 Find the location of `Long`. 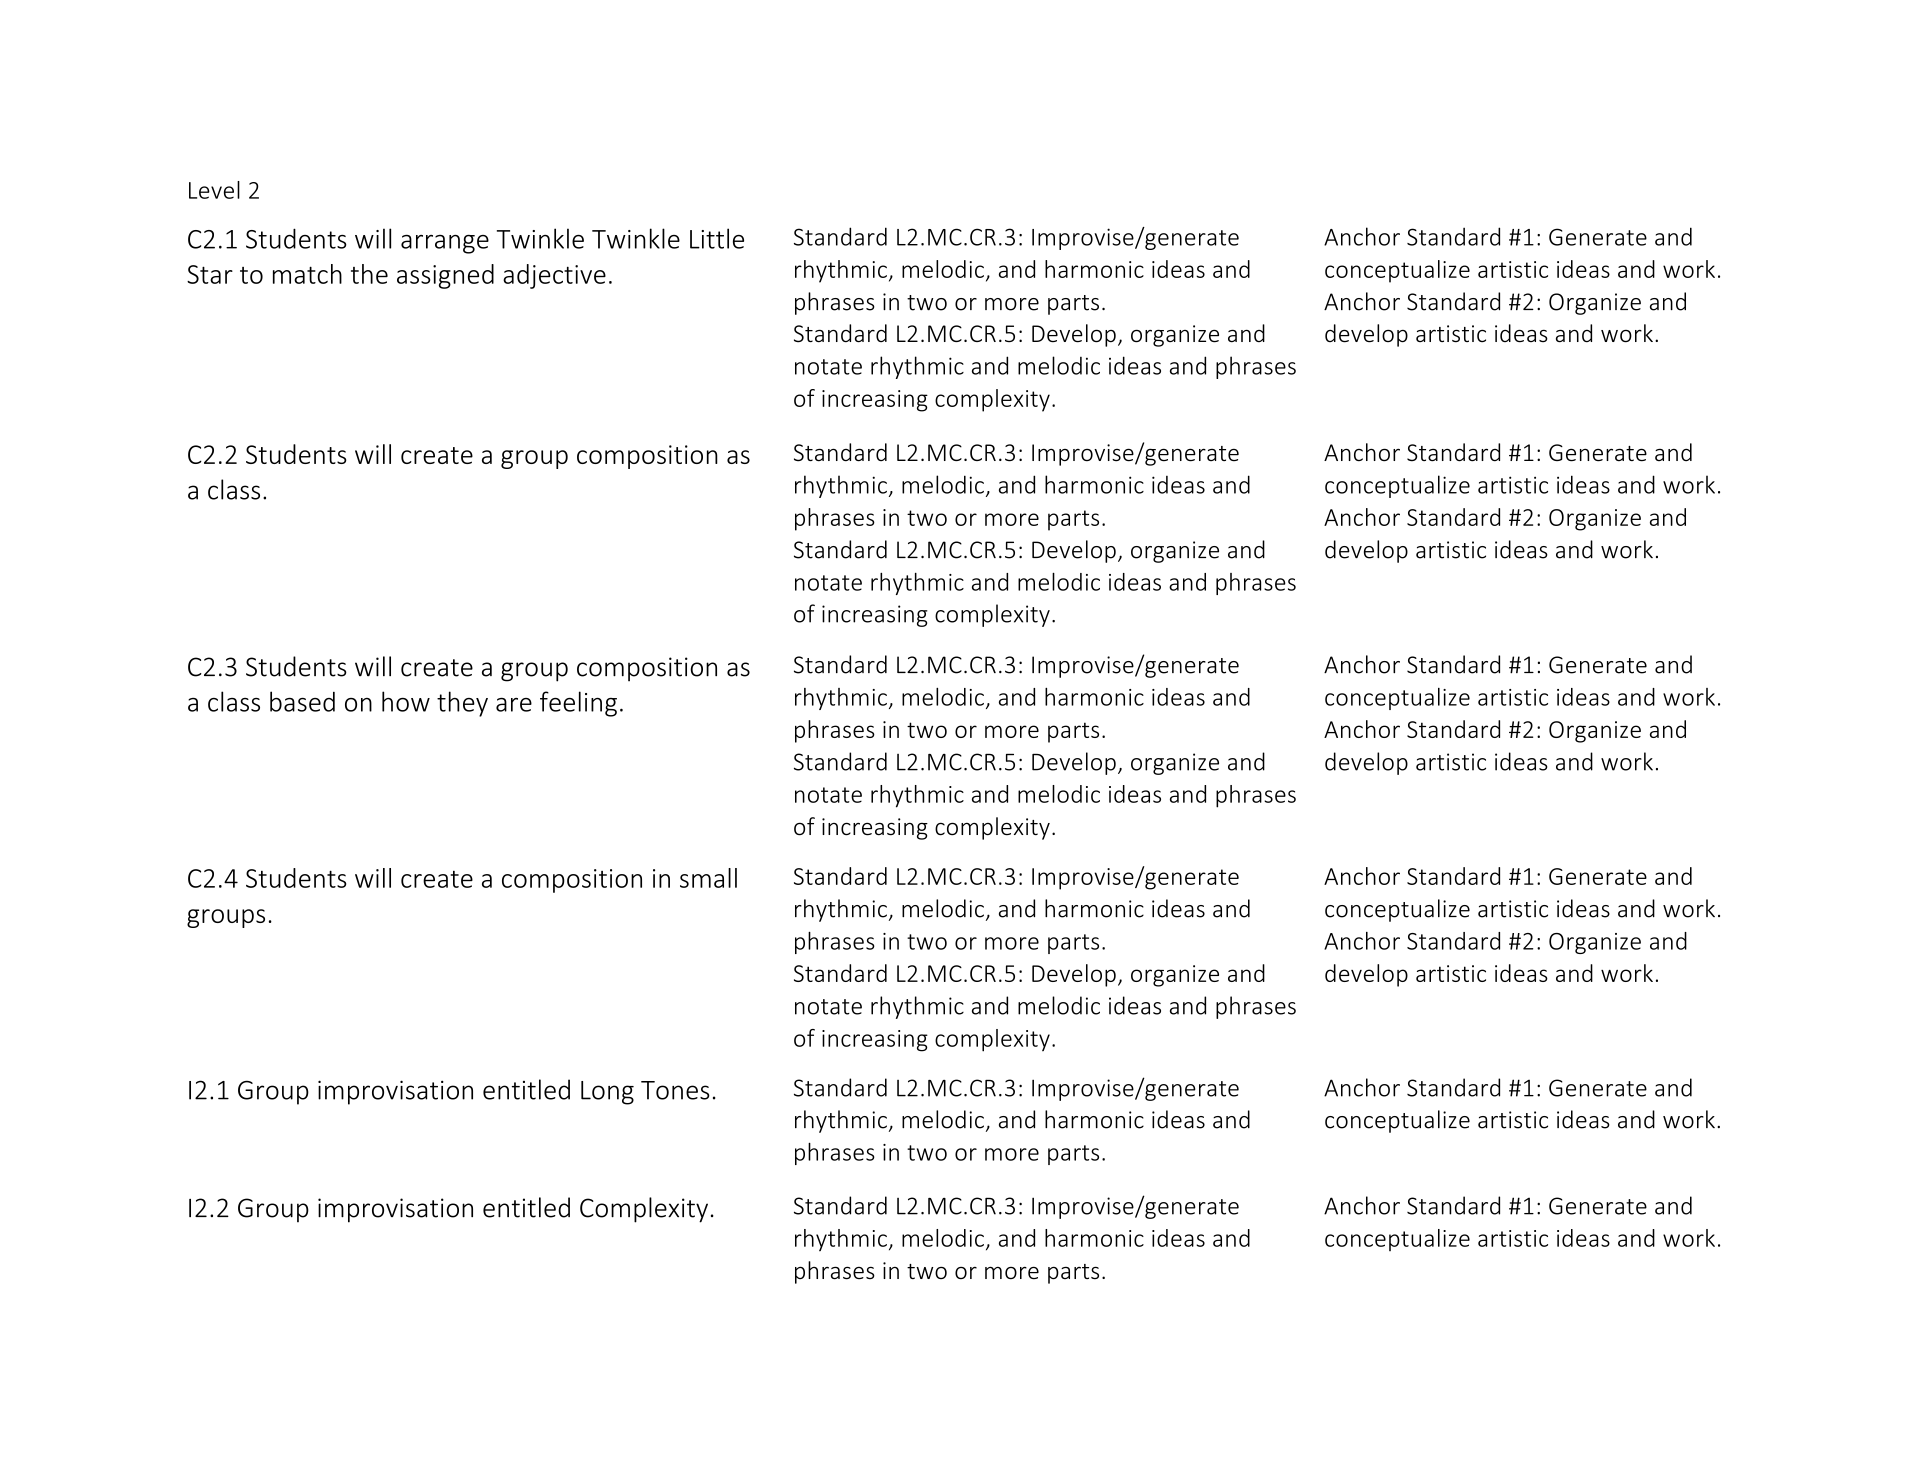

Long is located at coordinates (607, 1093).
